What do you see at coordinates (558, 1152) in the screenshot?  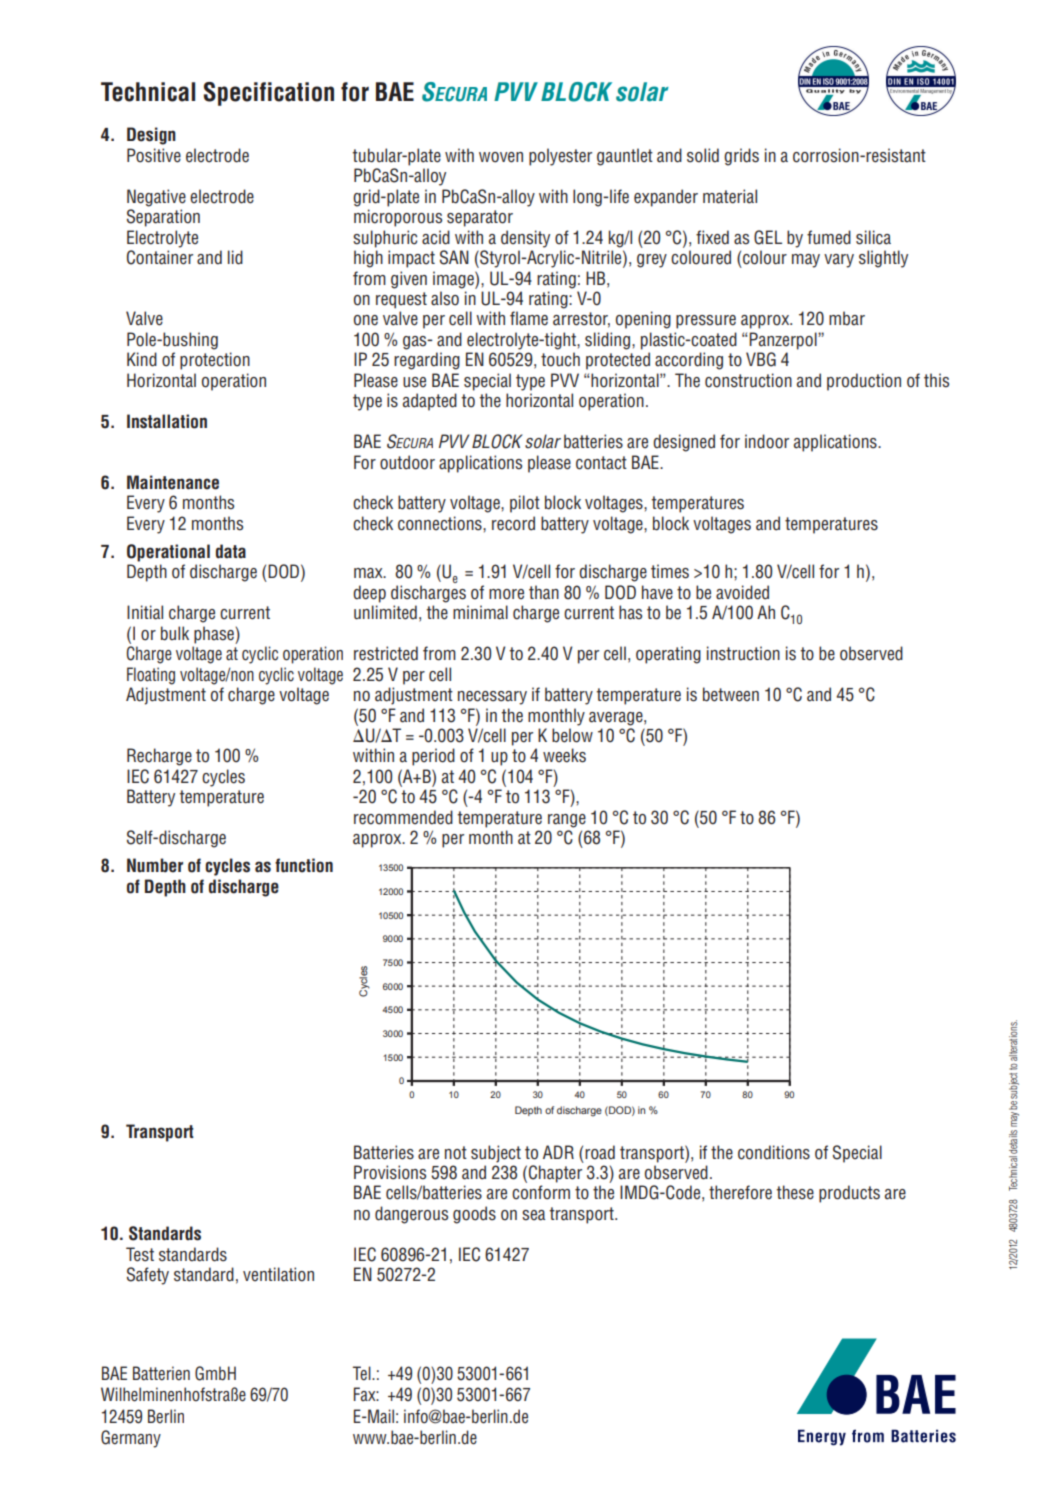 I see `ADR` at bounding box center [558, 1152].
